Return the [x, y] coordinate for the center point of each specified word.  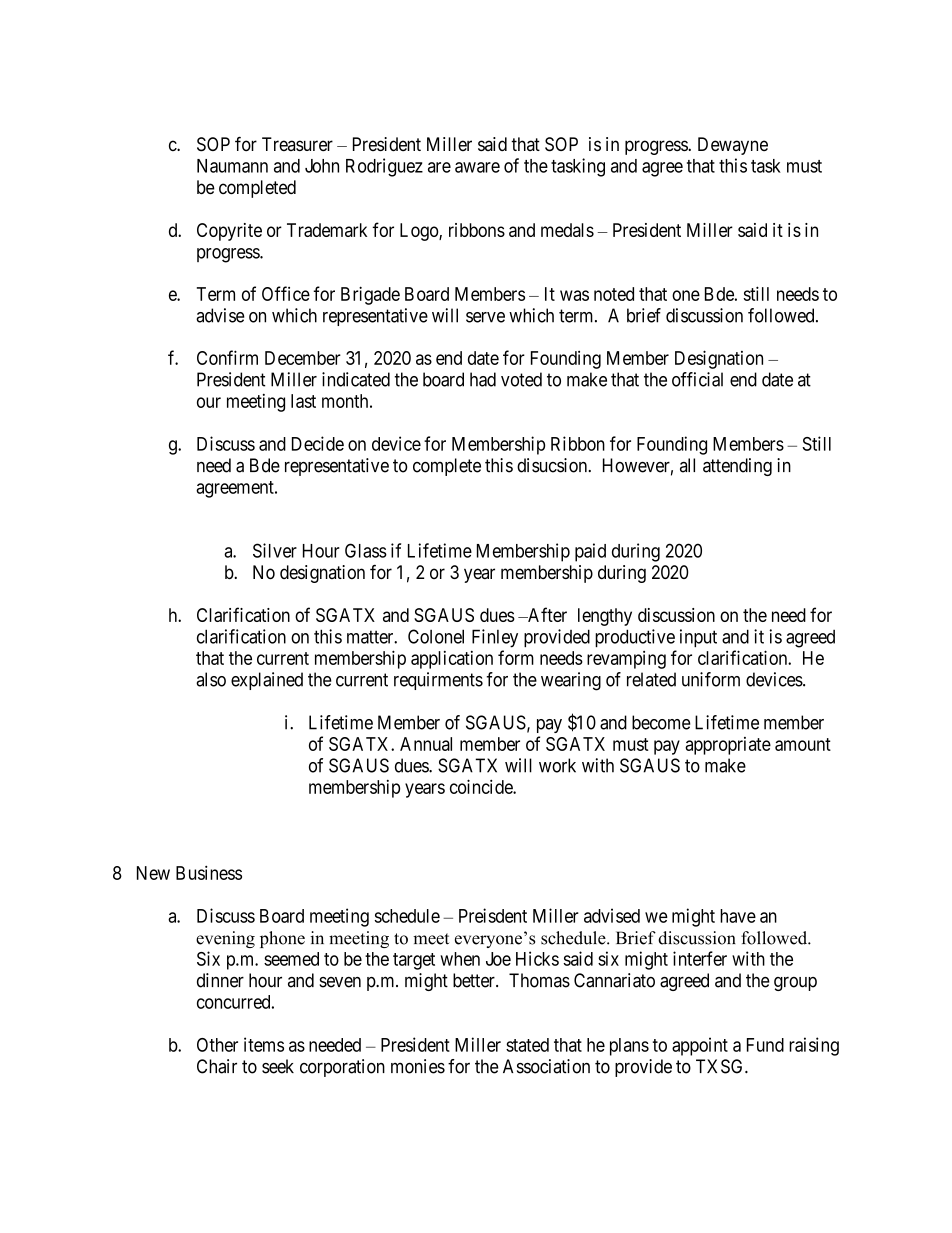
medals [567, 230]
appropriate [728, 746]
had [483, 379]
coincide [482, 786]
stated [527, 1045]
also [211, 679]
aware [477, 167]
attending [737, 467]
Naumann [232, 166]
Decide [318, 443]
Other [217, 1045]
